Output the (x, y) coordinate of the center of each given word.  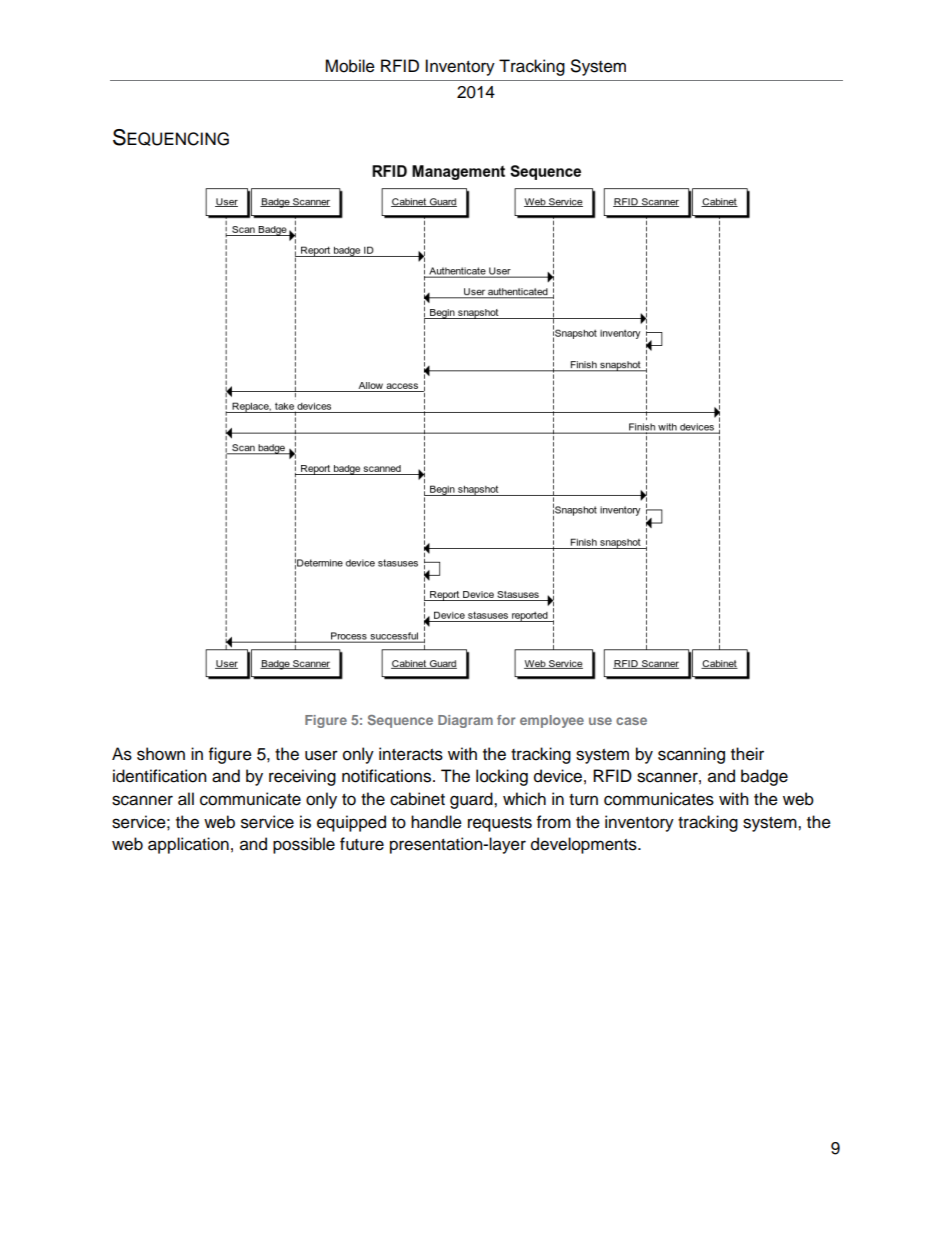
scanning (691, 755)
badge (764, 777)
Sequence (400, 721)
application (188, 845)
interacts (411, 754)
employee (552, 721)
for (506, 720)
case (631, 721)
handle (436, 822)
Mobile (350, 66)
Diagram (465, 721)
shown (161, 754)
